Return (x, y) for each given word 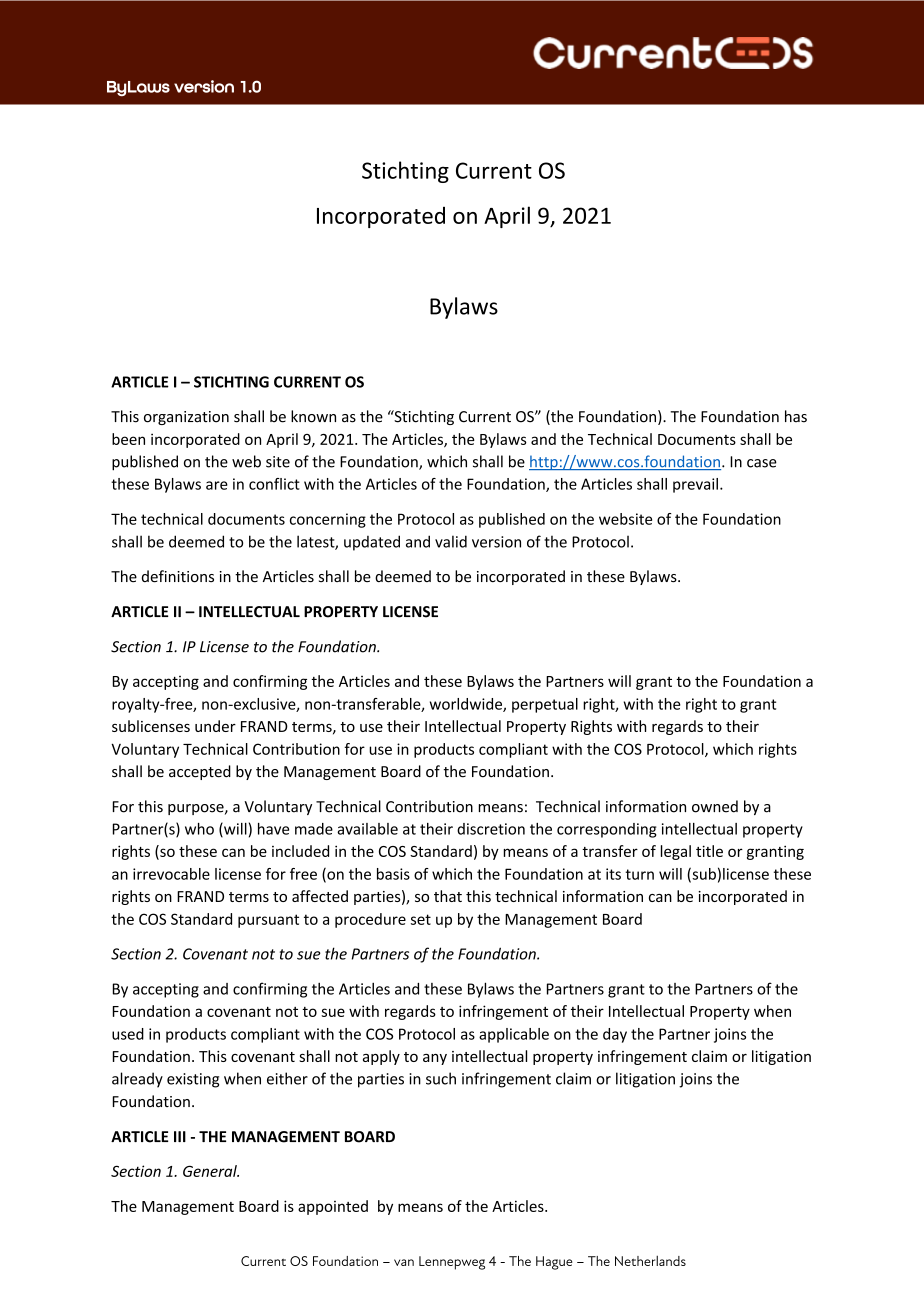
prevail (695, 485)
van (404, 1262)
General (211, 1171)
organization (186, 418)
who (199, 829)
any (435, 1059)
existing (193, 1080)
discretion (491, 829)
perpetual (545, 705)
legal (676, 852)
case (762, 463)
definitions (178, 576)
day (615, 1035)
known (313, 416)
